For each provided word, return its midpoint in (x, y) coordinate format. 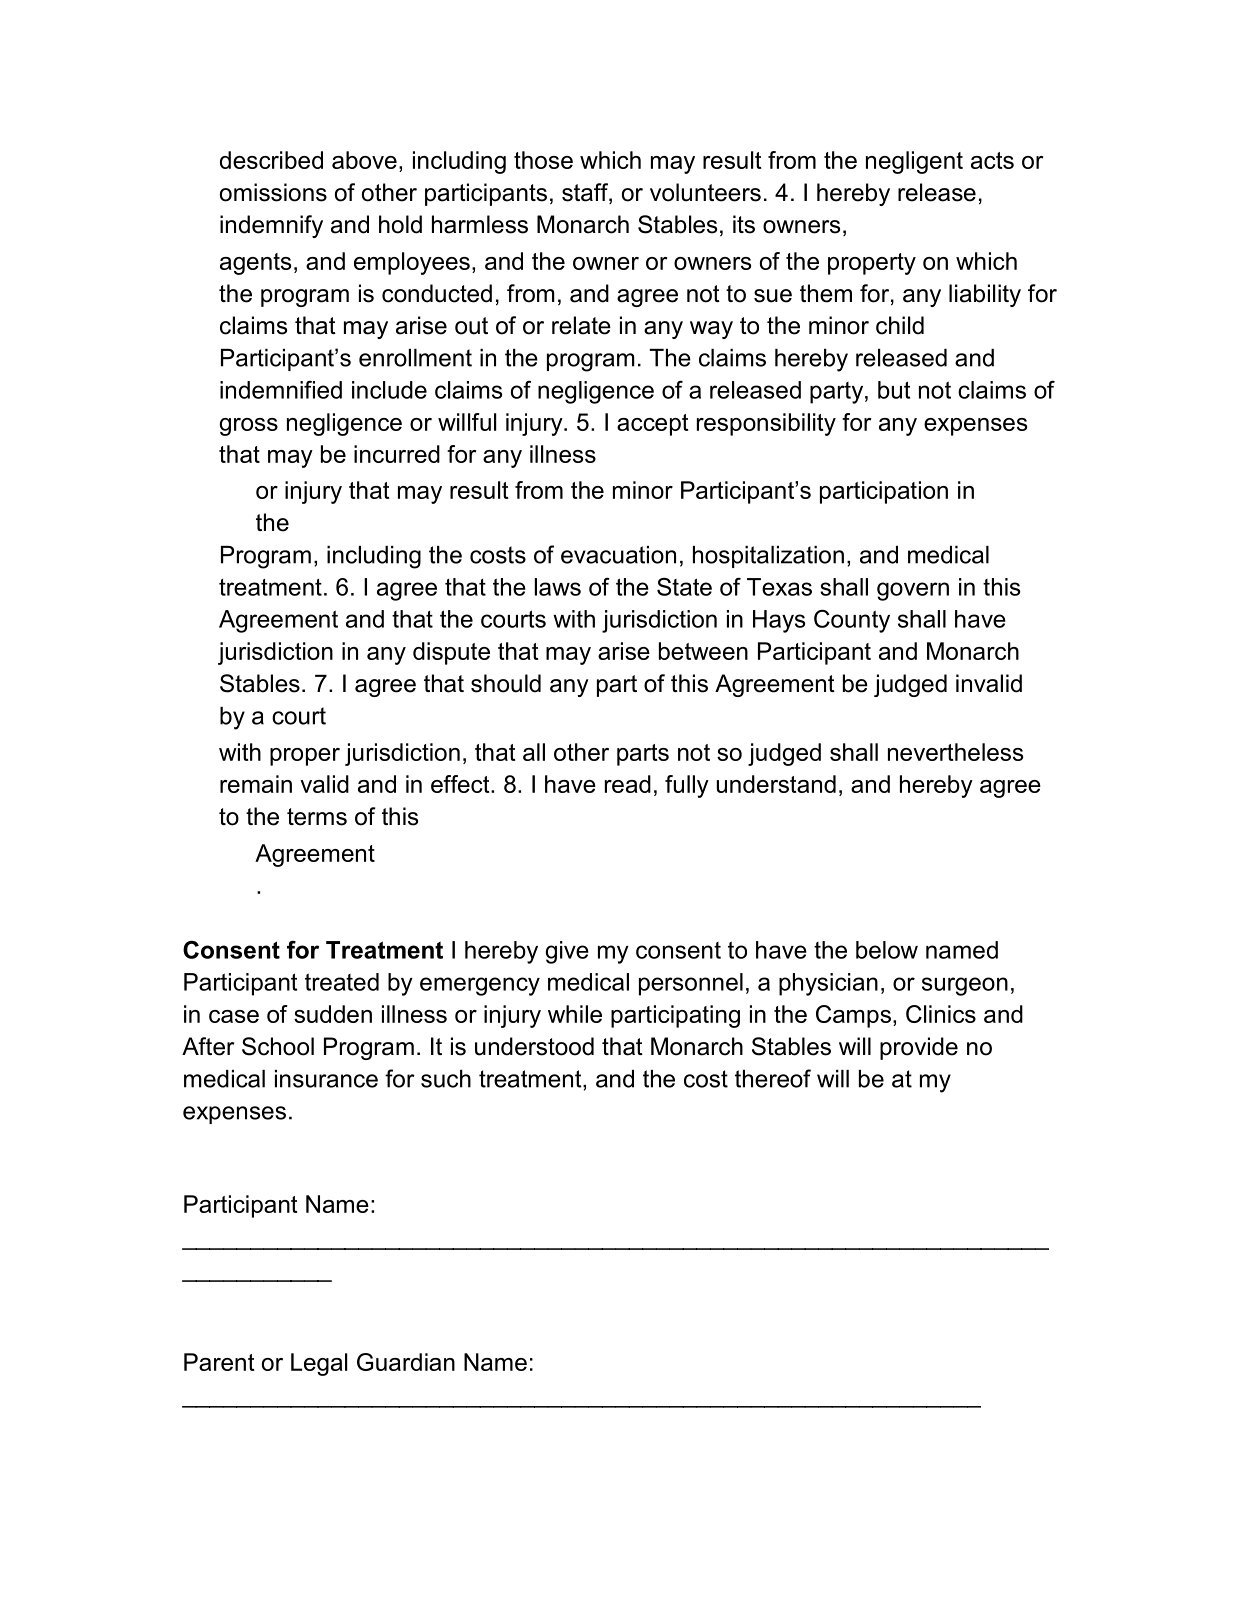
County (852, 621)
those (543, 160)
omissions (273, 192)
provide (919, 1048)
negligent (914, 162)
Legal (319, 1364)
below (887, 950)
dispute (451, 653)
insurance (326, 1079)
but (894, 390)
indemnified (281, 390)
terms (317, 817)
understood (534, 1046)
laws (558, 587)
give (567, 952)
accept (653, 425)
